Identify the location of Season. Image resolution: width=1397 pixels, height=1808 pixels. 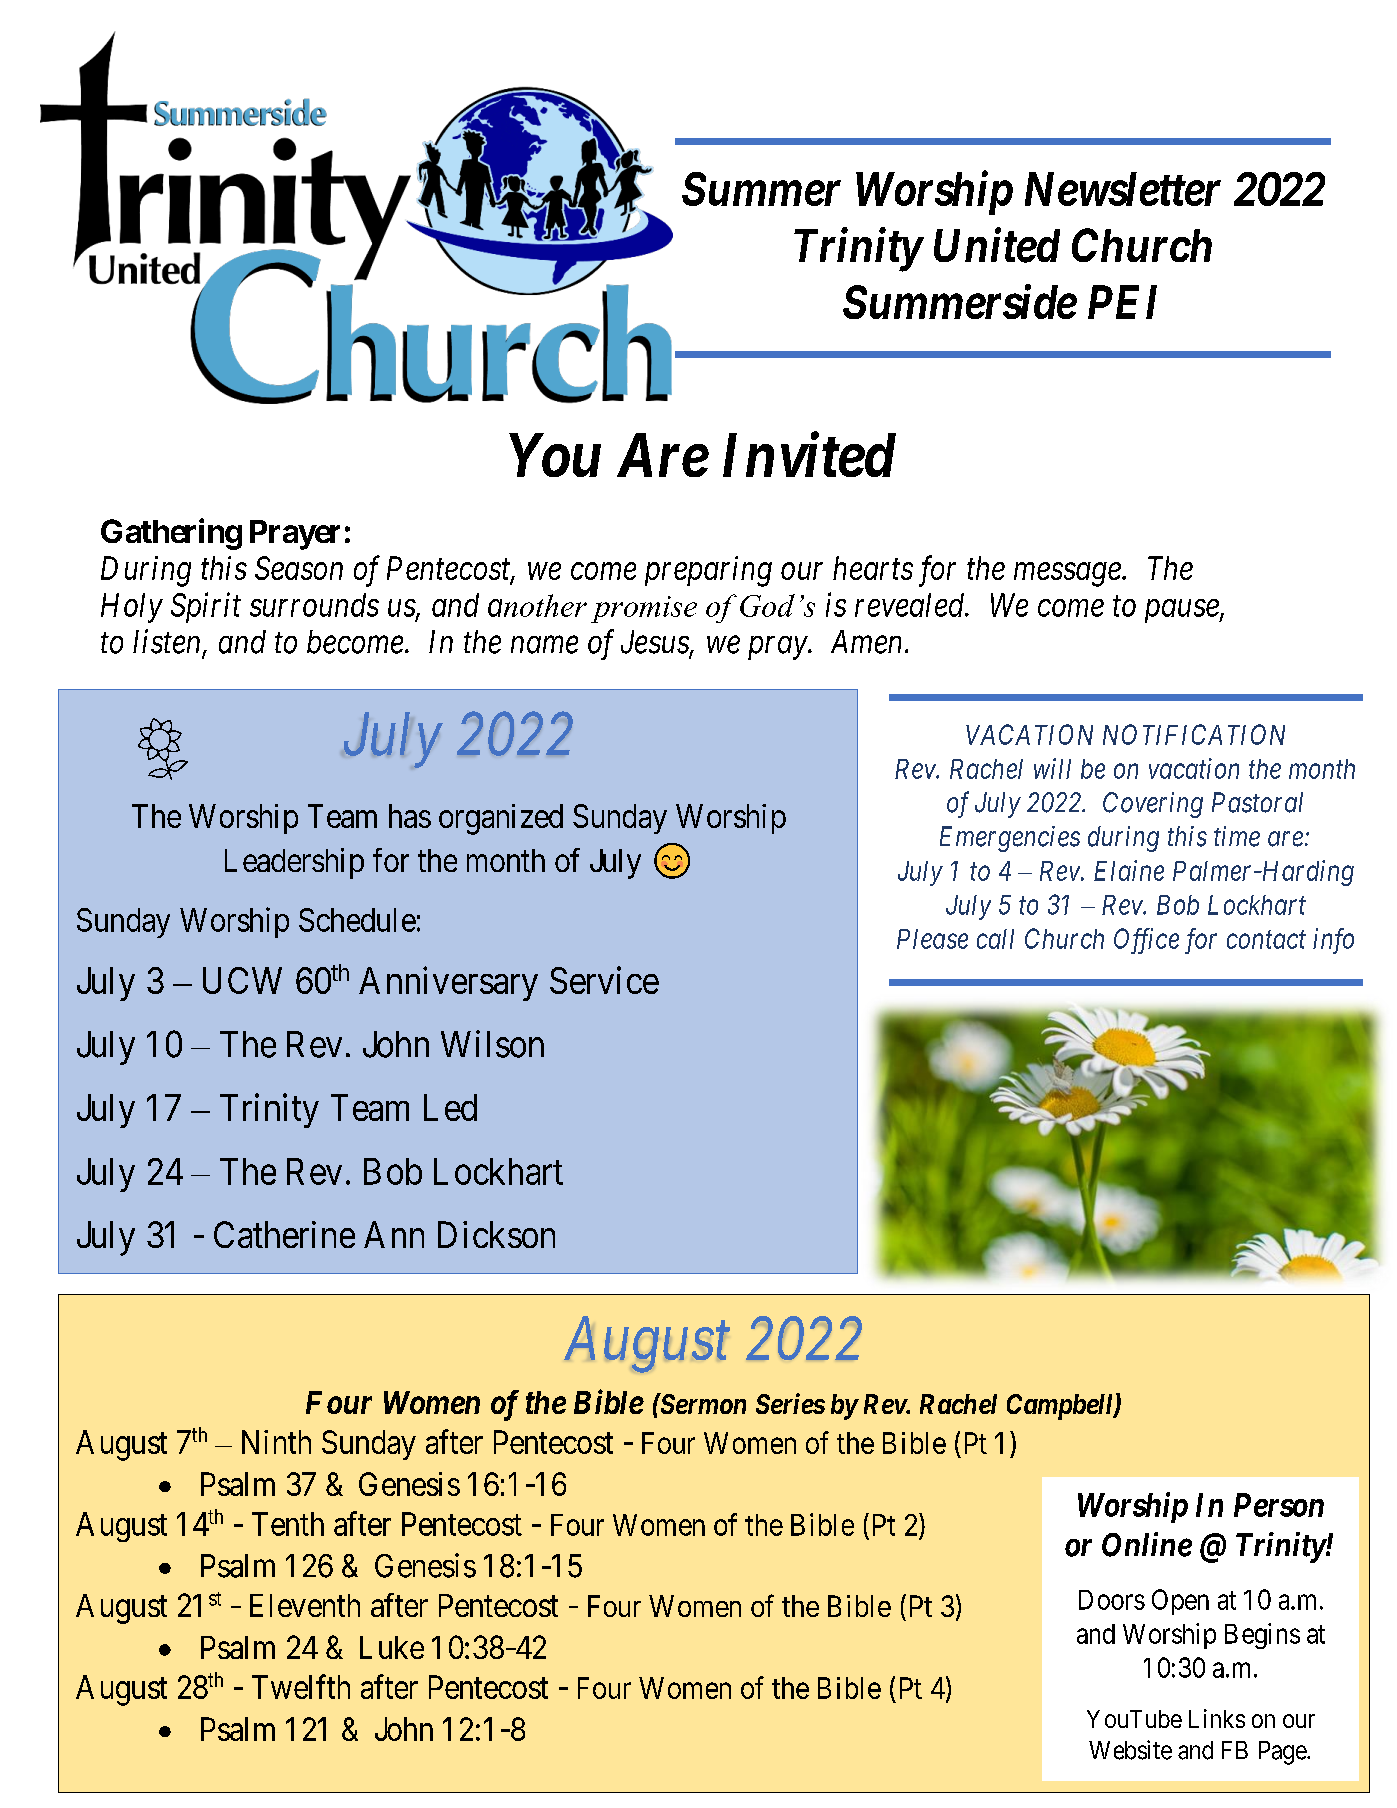
(299, 568).
